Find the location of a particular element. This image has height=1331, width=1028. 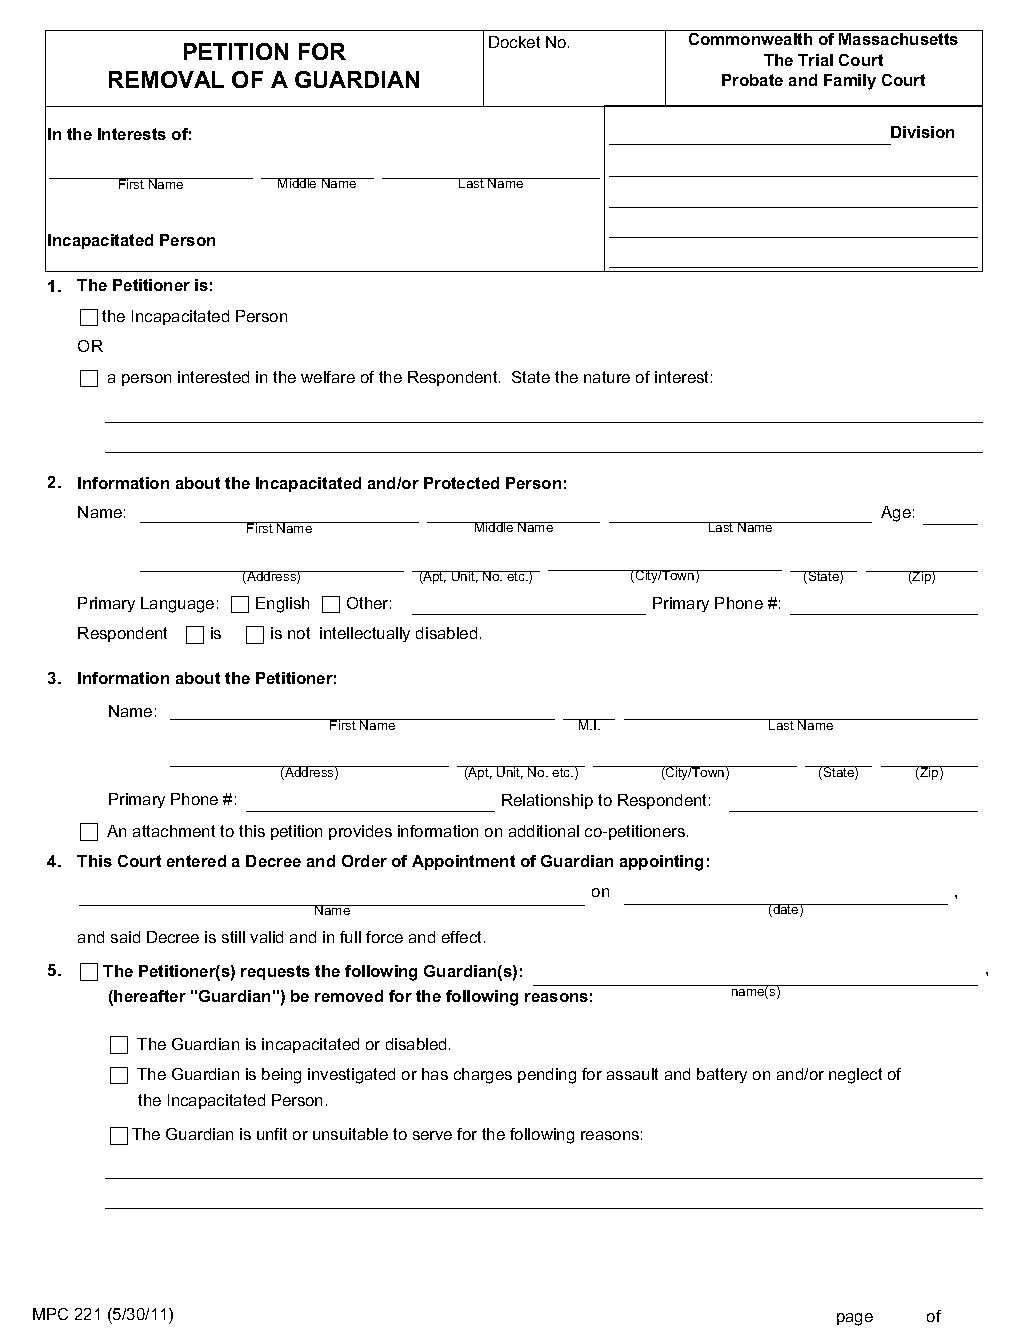

nature is located at coordinates (607, 377).
